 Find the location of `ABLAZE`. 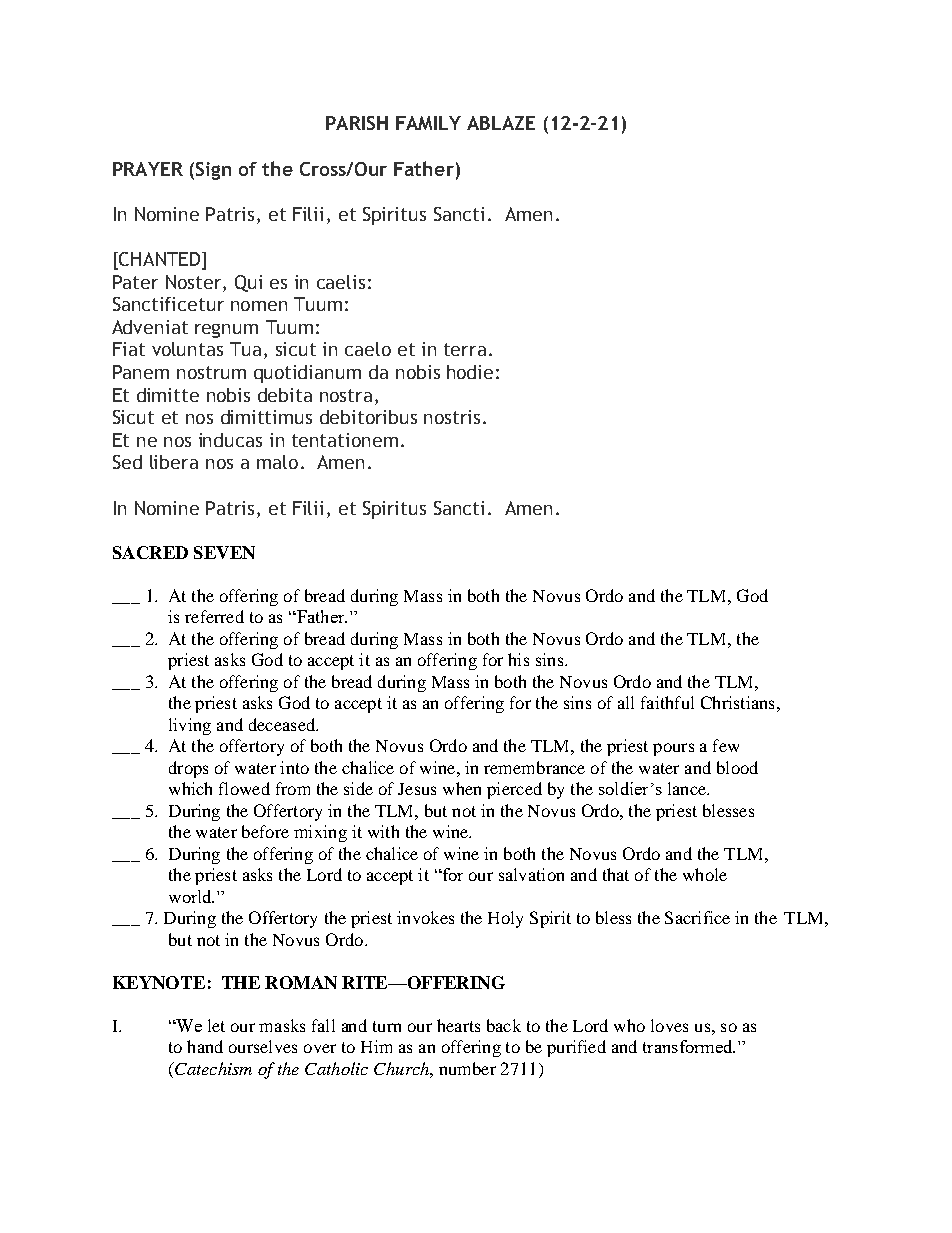

ABLAZE is located at coordinates (501, 123).
